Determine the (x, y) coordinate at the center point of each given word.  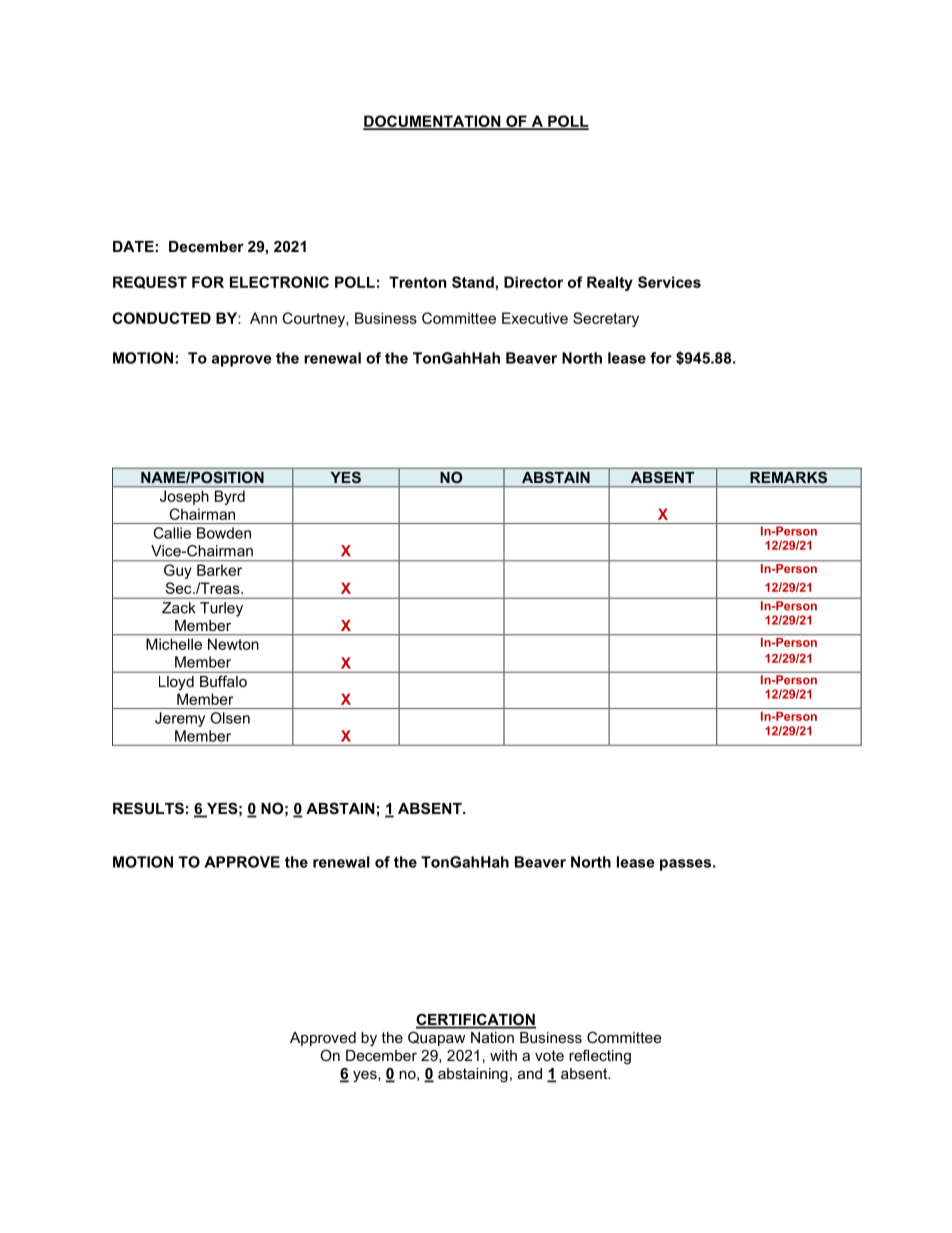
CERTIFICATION (476, 1020)
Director (533, 282)
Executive (535, 318)
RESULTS (148, 808)
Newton (233, 644)
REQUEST (150, 282)
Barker (219, 570)
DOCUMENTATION (433, 122)
